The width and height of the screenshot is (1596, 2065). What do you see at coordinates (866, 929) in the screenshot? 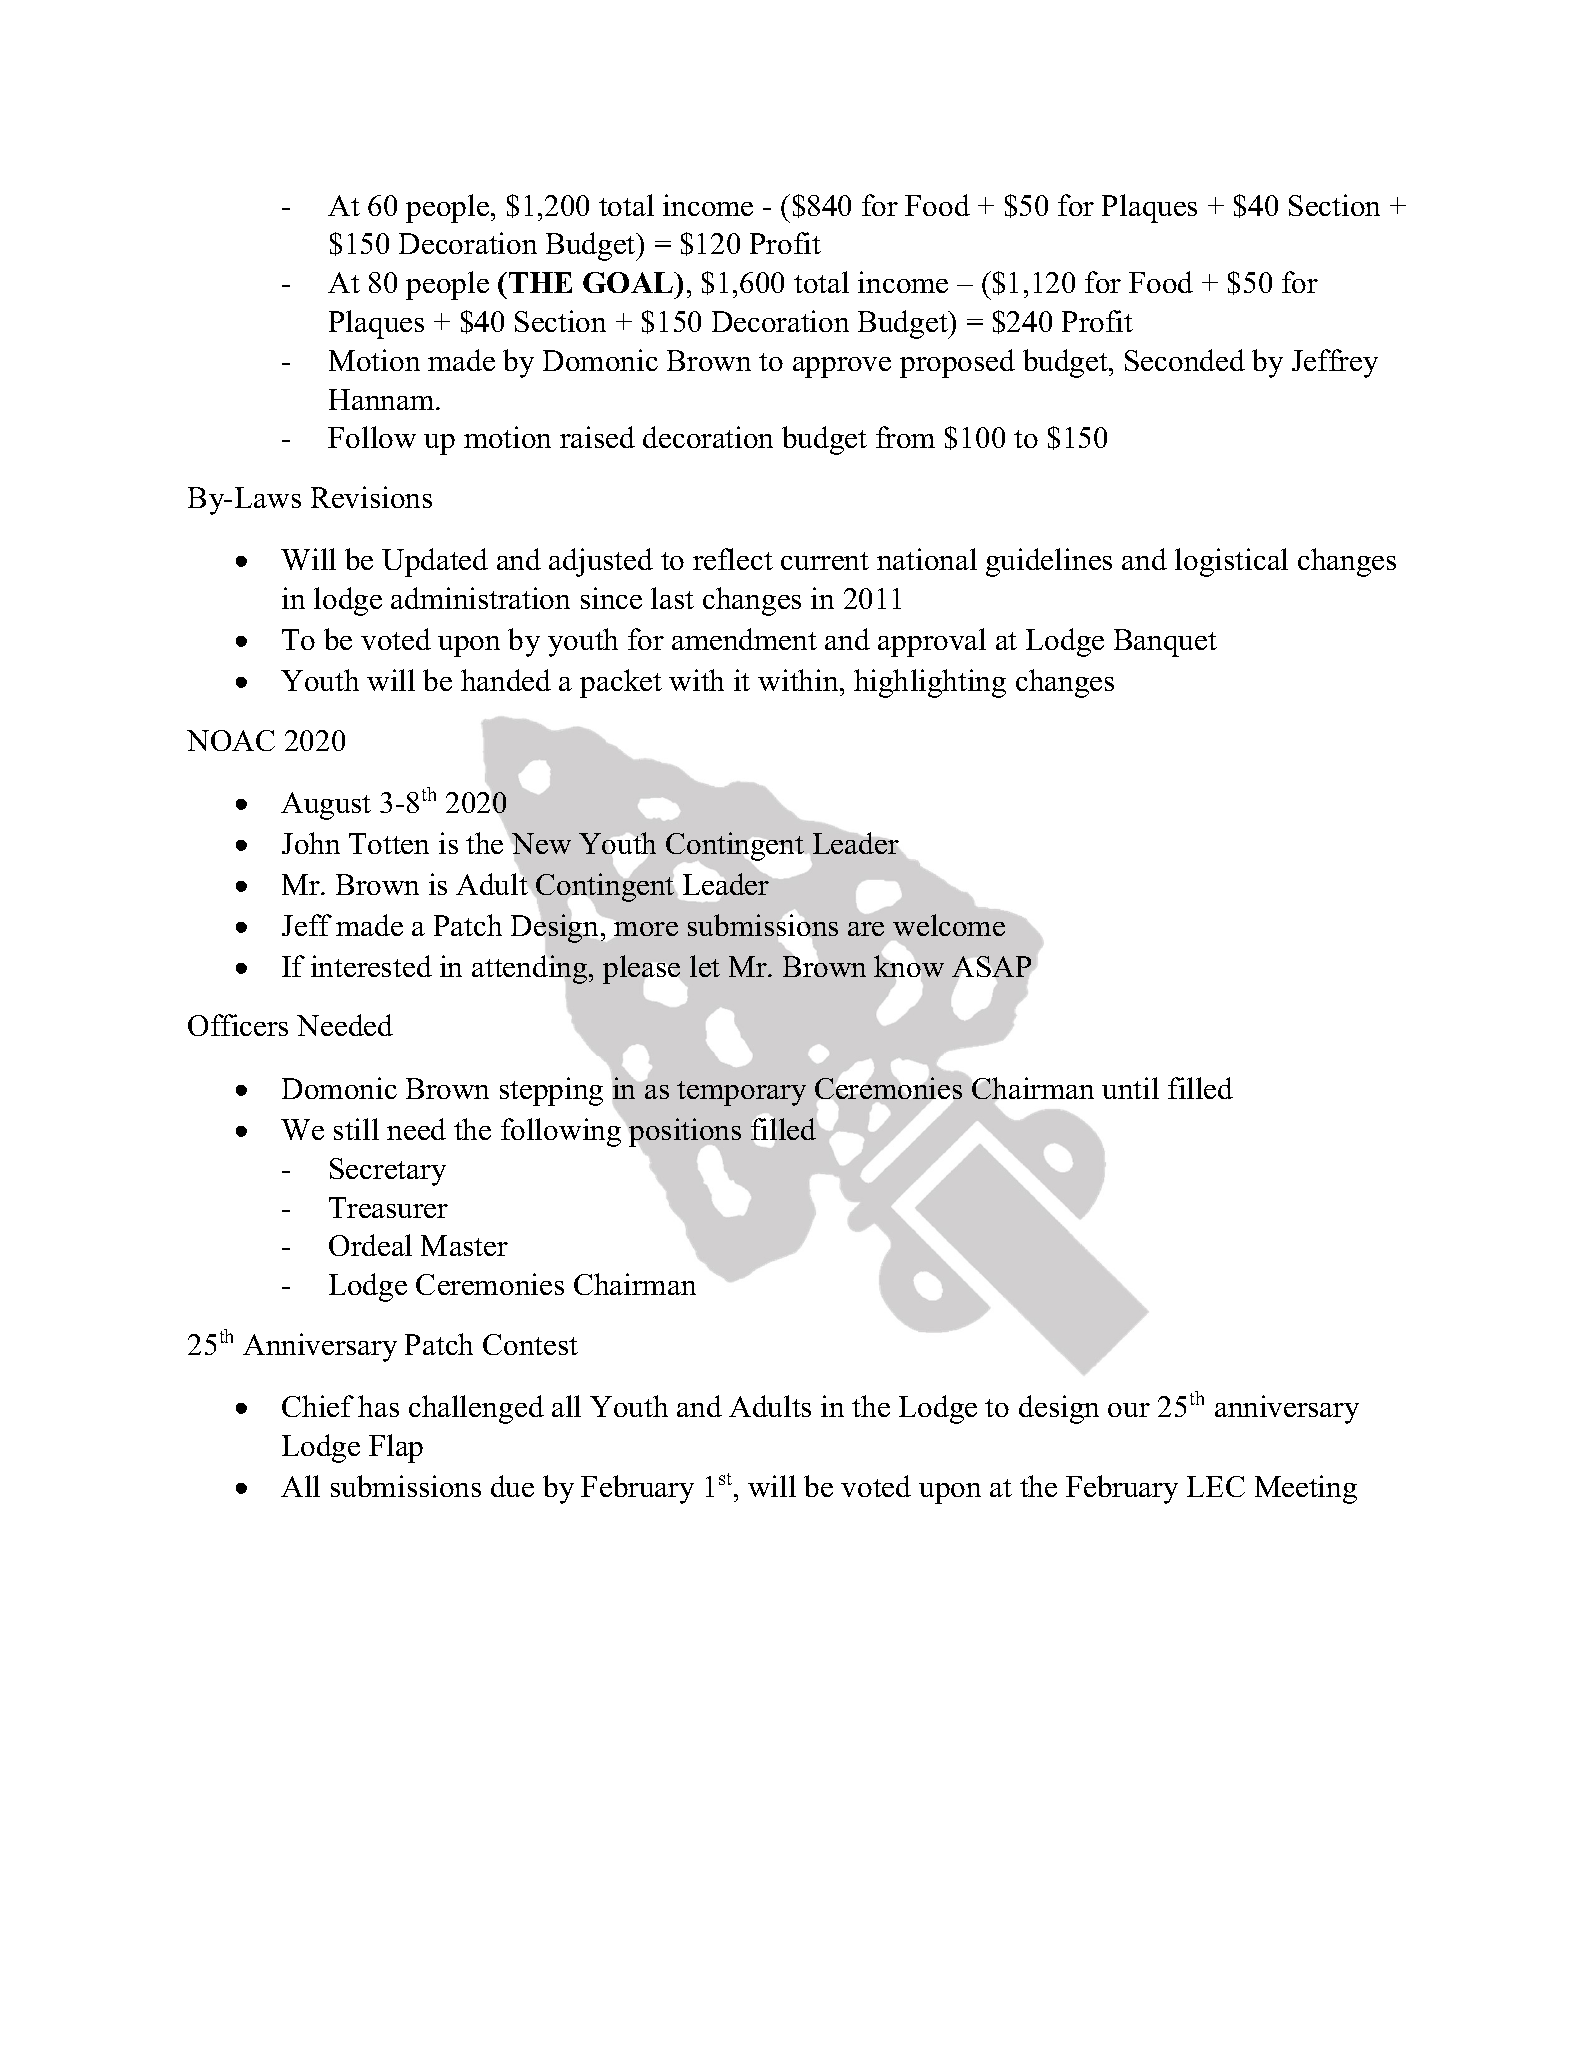
I see `are` at bounding box center [866, 929].
